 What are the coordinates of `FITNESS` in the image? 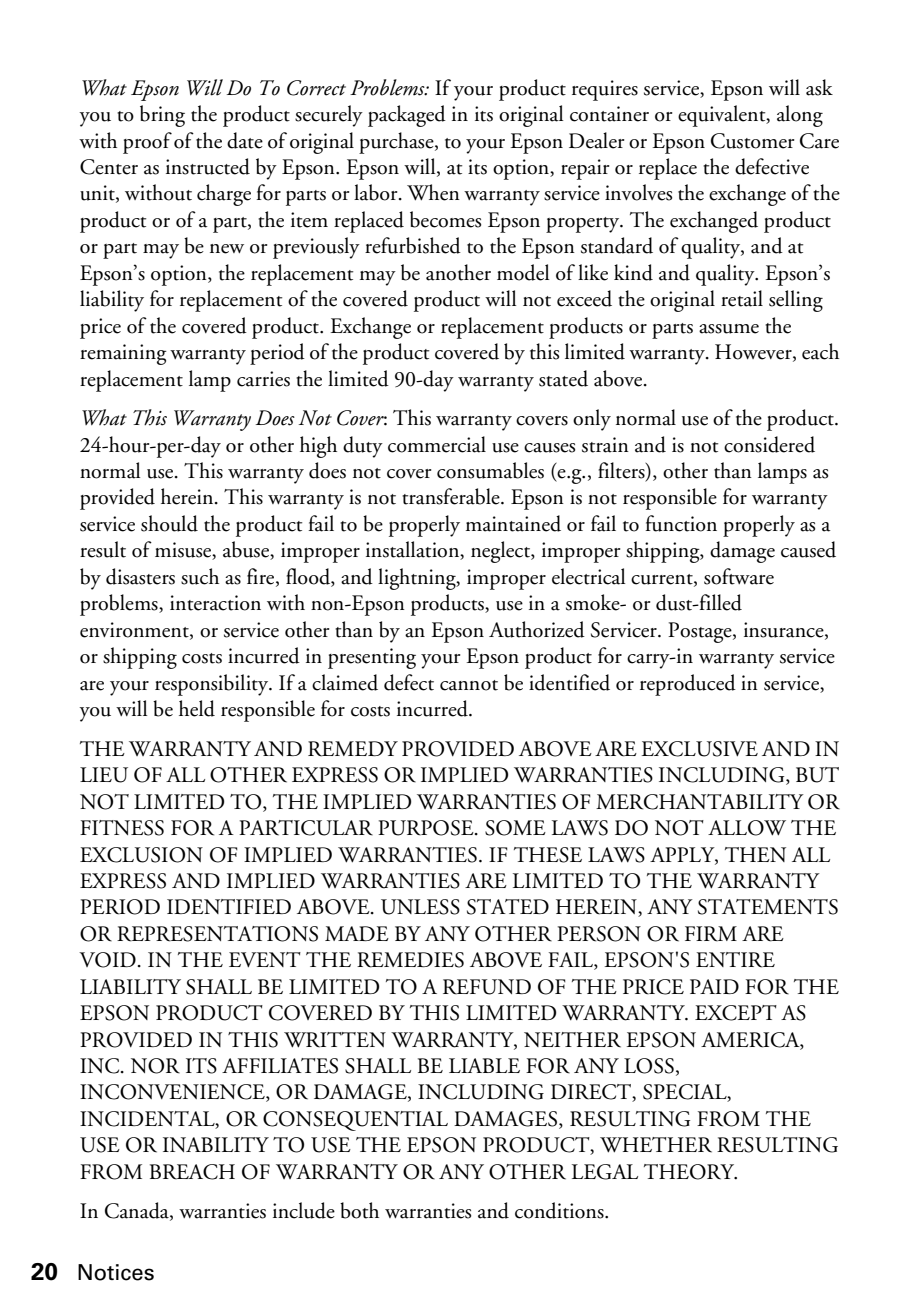 It's located at (122, 828).
